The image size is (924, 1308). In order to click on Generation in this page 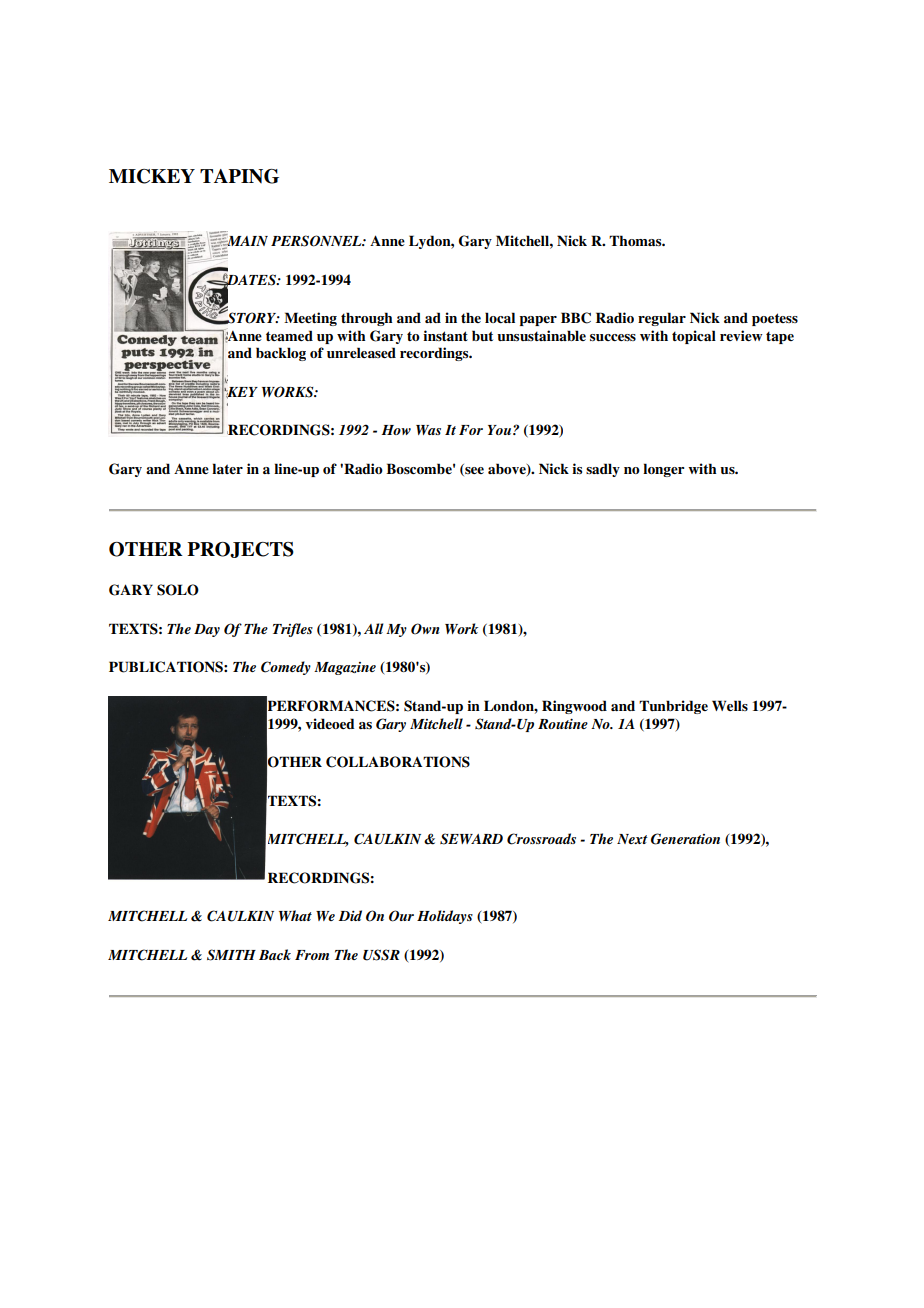, I will do `click(685, 839)`.
